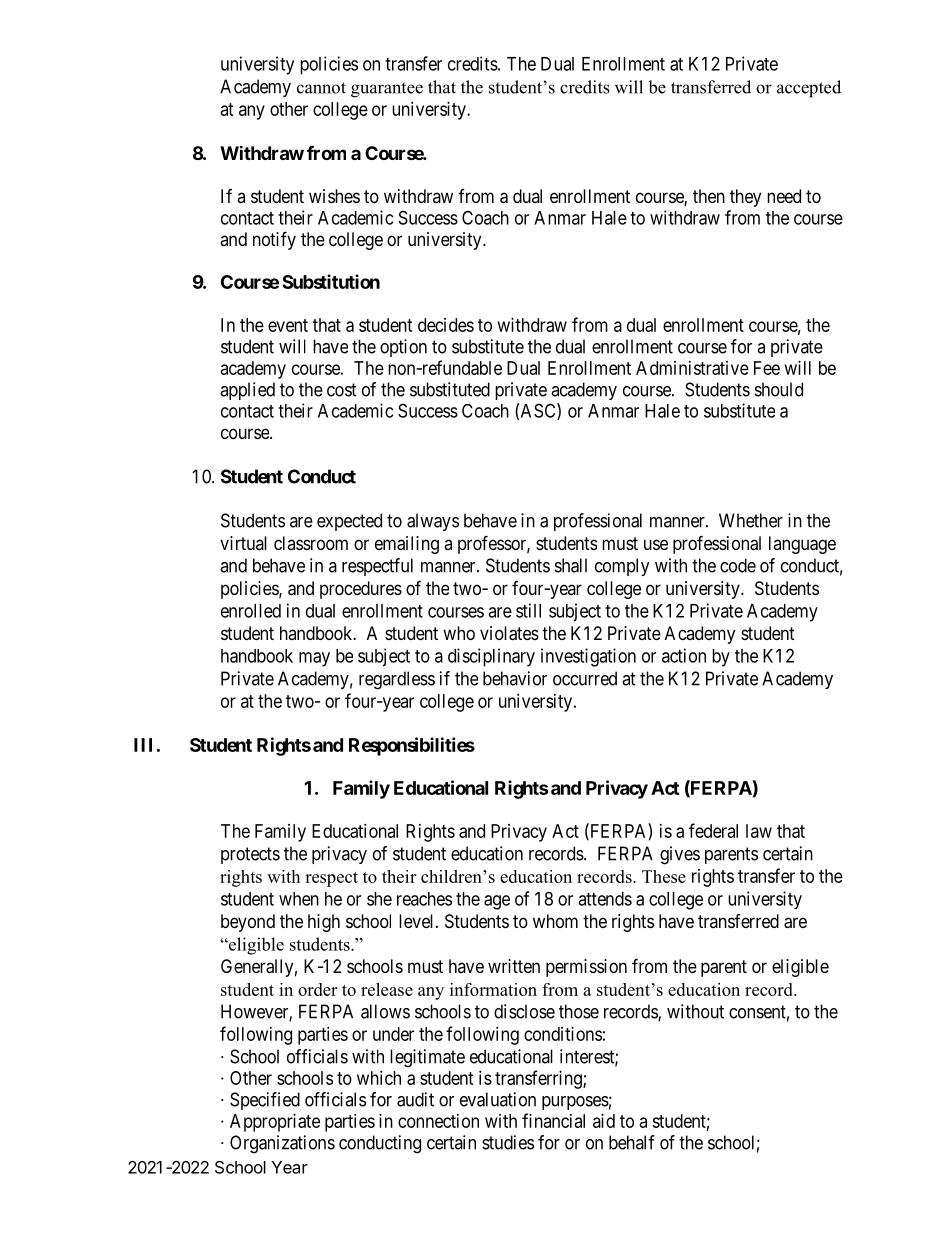 The height and width of the screenshot is (1233, 952). Describe the element at coordinates (321, 88) in the screenshot. I see `cannot` at that location.
